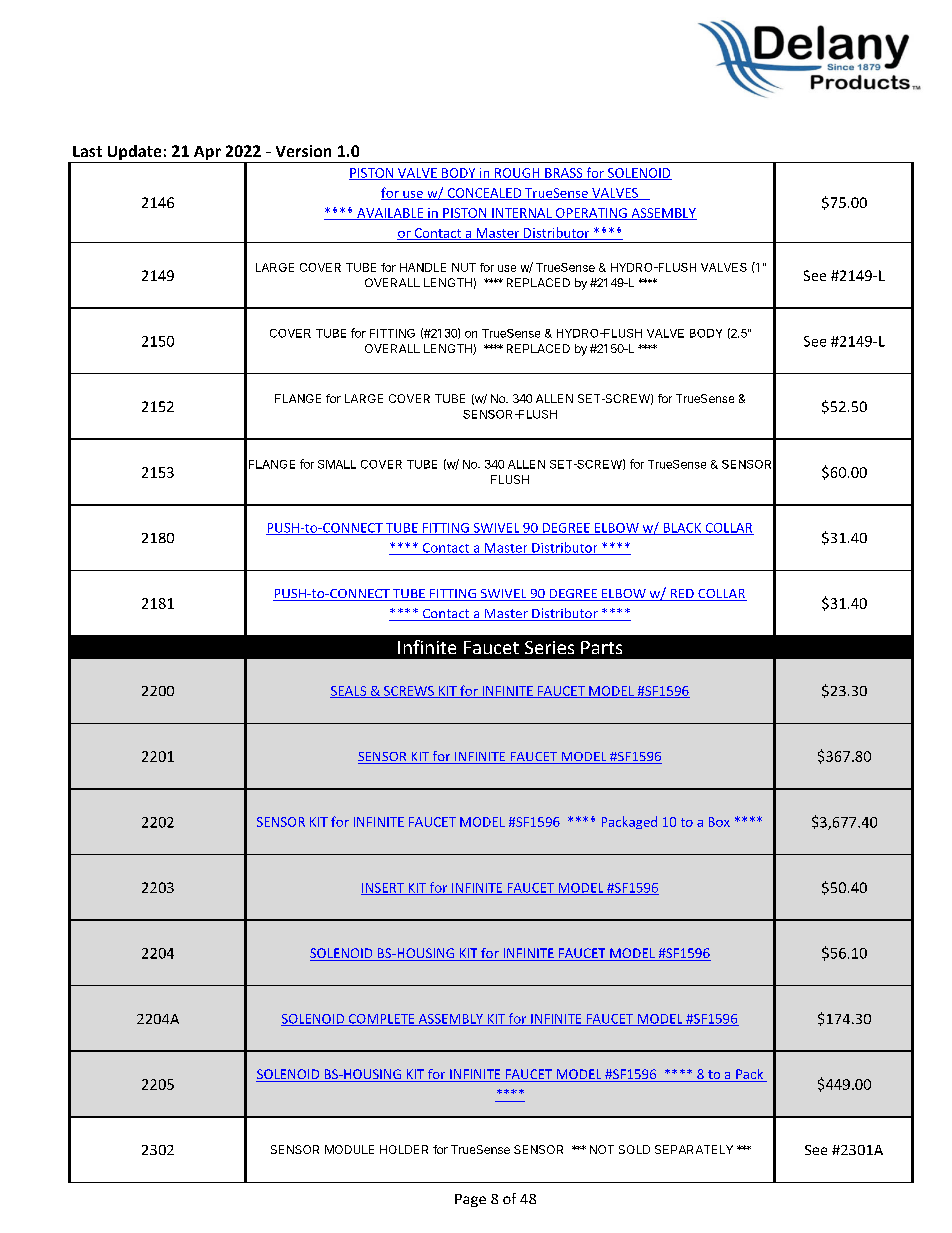 The width and height of the screenshot is (952, 1233). I want to click on SOLD, so click(634, 1149).
